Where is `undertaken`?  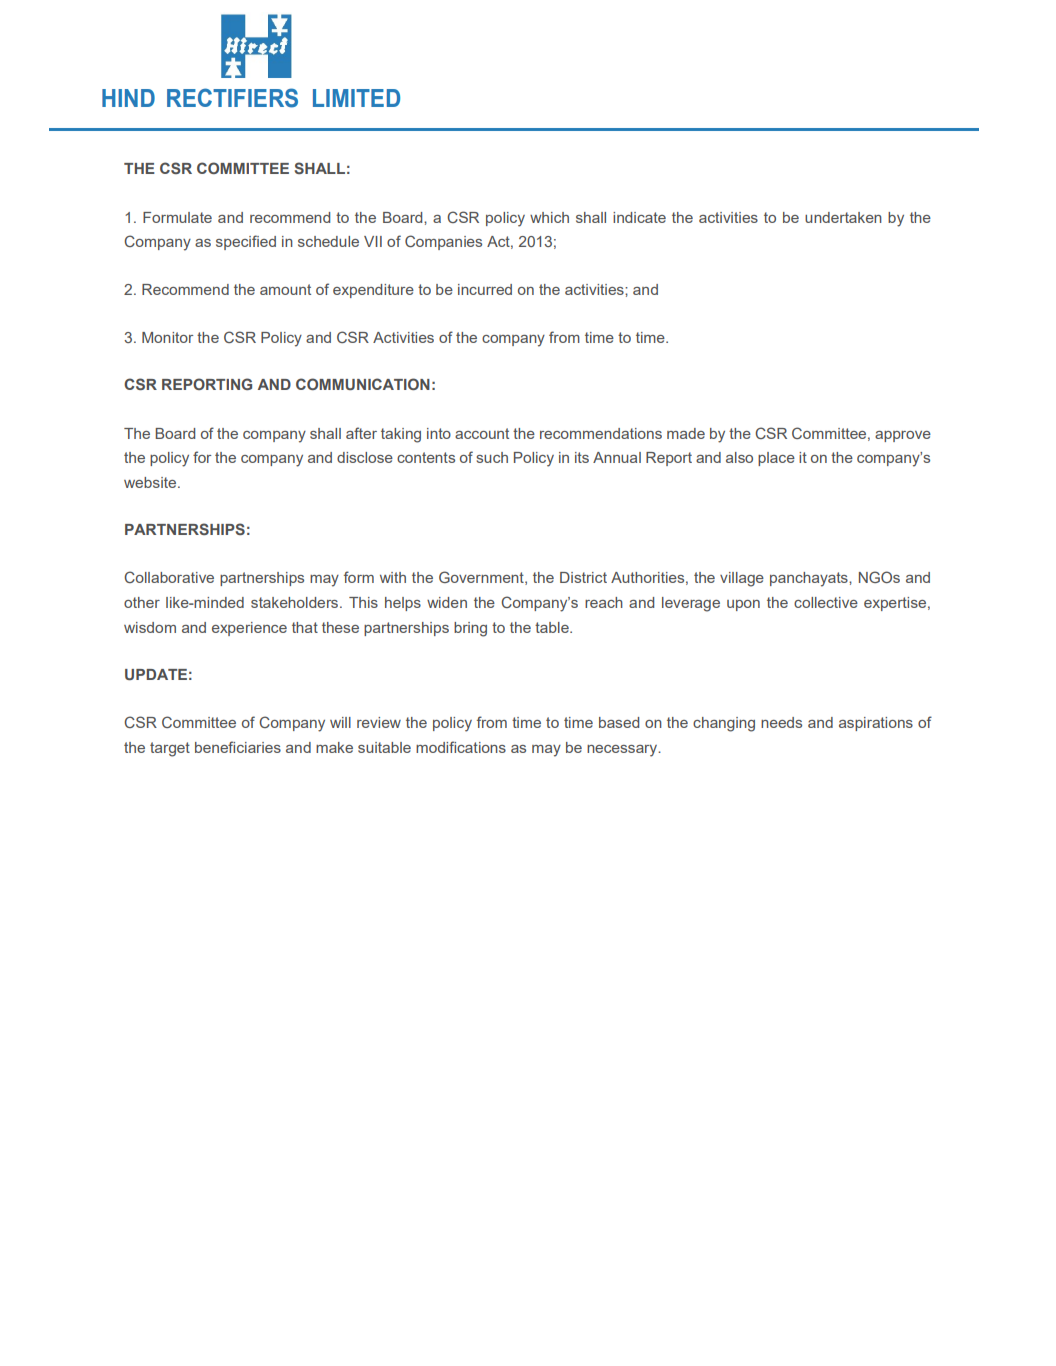 undertaken is located at coordinates (843, 217).
